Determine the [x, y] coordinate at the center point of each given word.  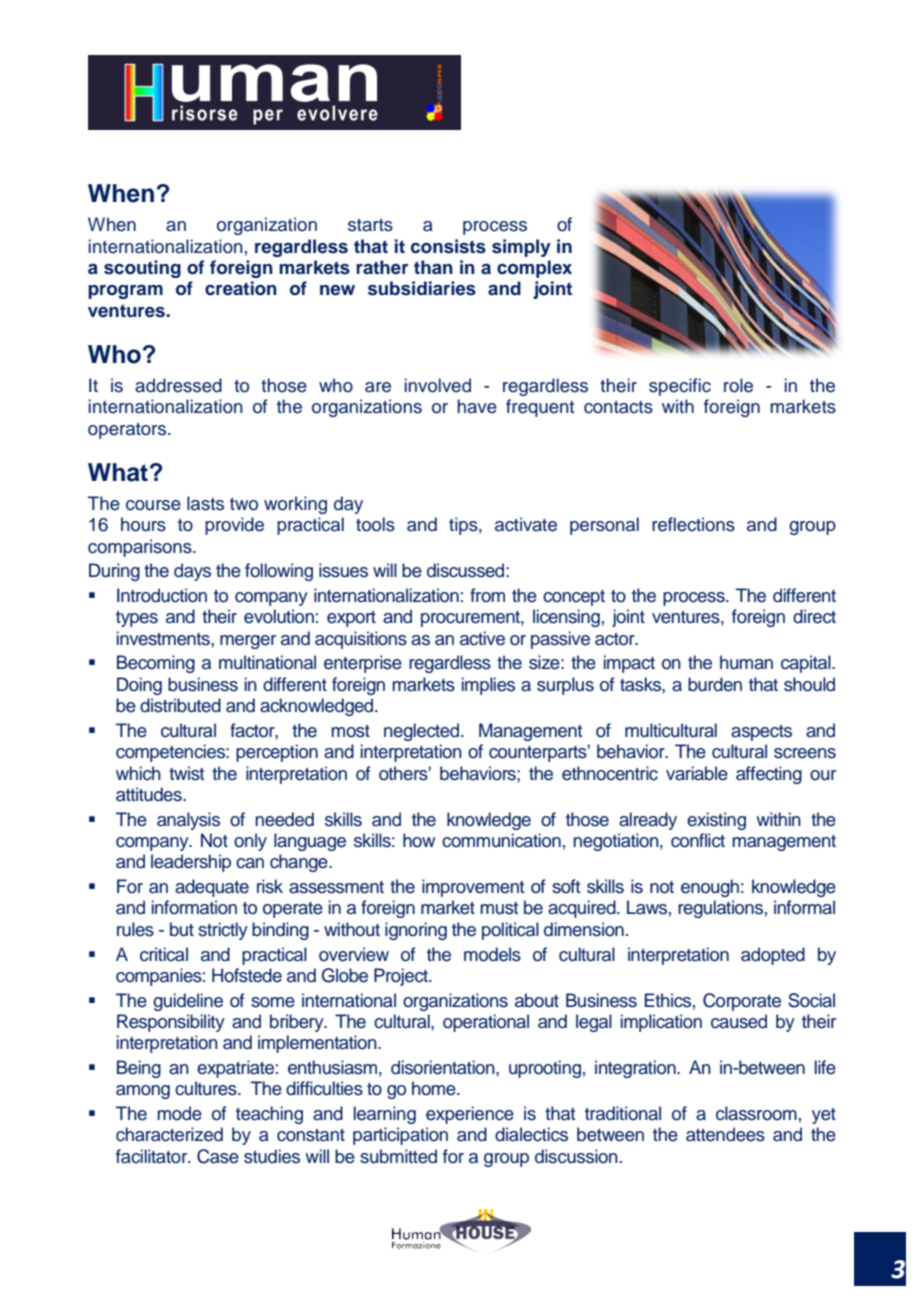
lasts [205, 503]
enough [710, 888]
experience [470, 1115]
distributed [180, 705]
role [738, 385]
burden [715, 684]
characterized [169, 1134]
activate [526, 524]
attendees [725, 1134]
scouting [142, 269]
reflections [693, 524]
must [499, 908]
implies [488, 686]
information [194, 907]
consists [448, 246]
